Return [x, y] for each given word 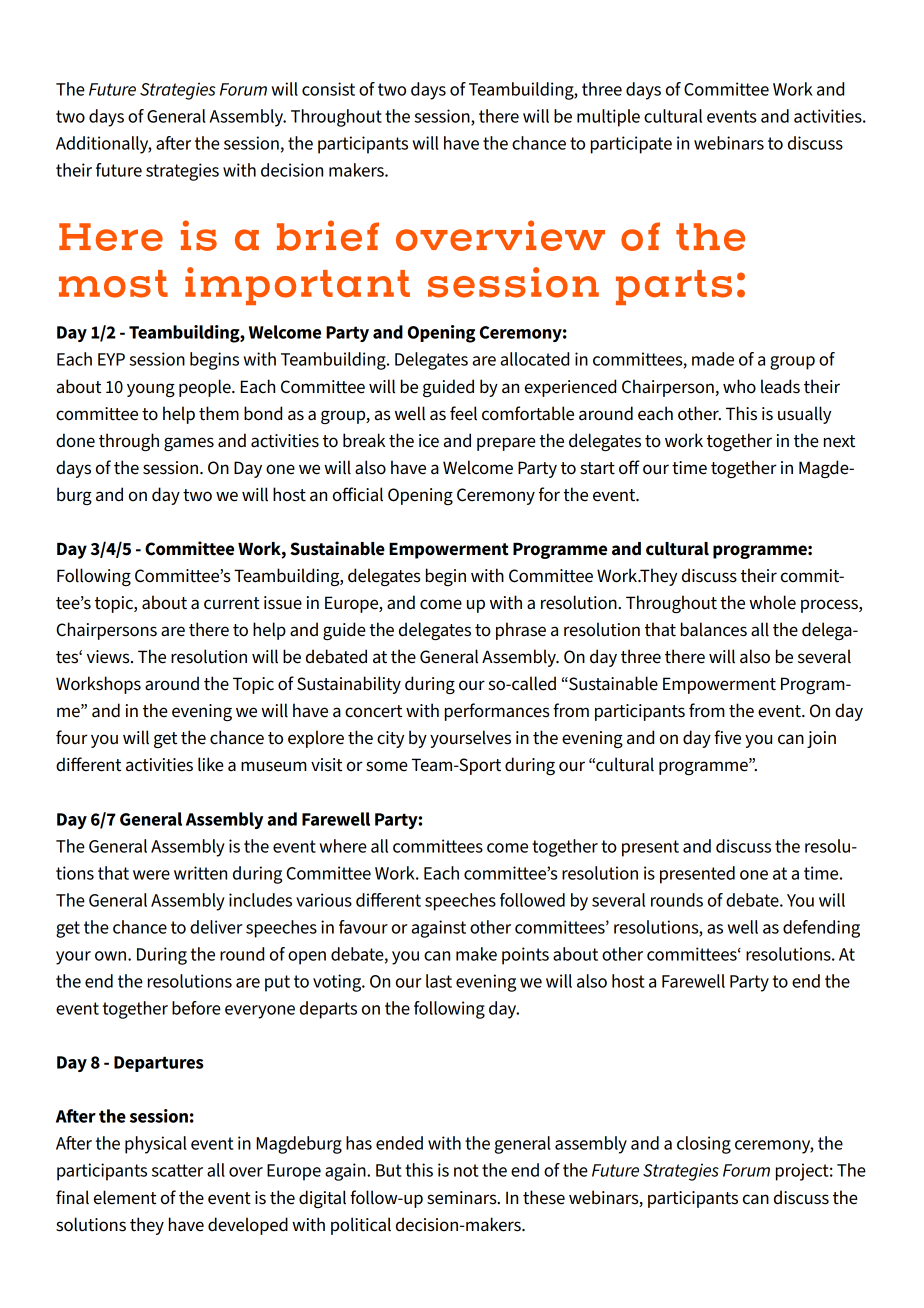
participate [631, 145]
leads [780, 386]
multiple [608, 118]
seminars [463, 1198]
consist [328, 89]
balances [714, 629]
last [439, 981]
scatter [177, 1170]
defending [821, 929]
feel [463, 413]
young [151, 390]
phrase [521, 631]
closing [704, 1145]
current [232, 603]
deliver [216, 927]
